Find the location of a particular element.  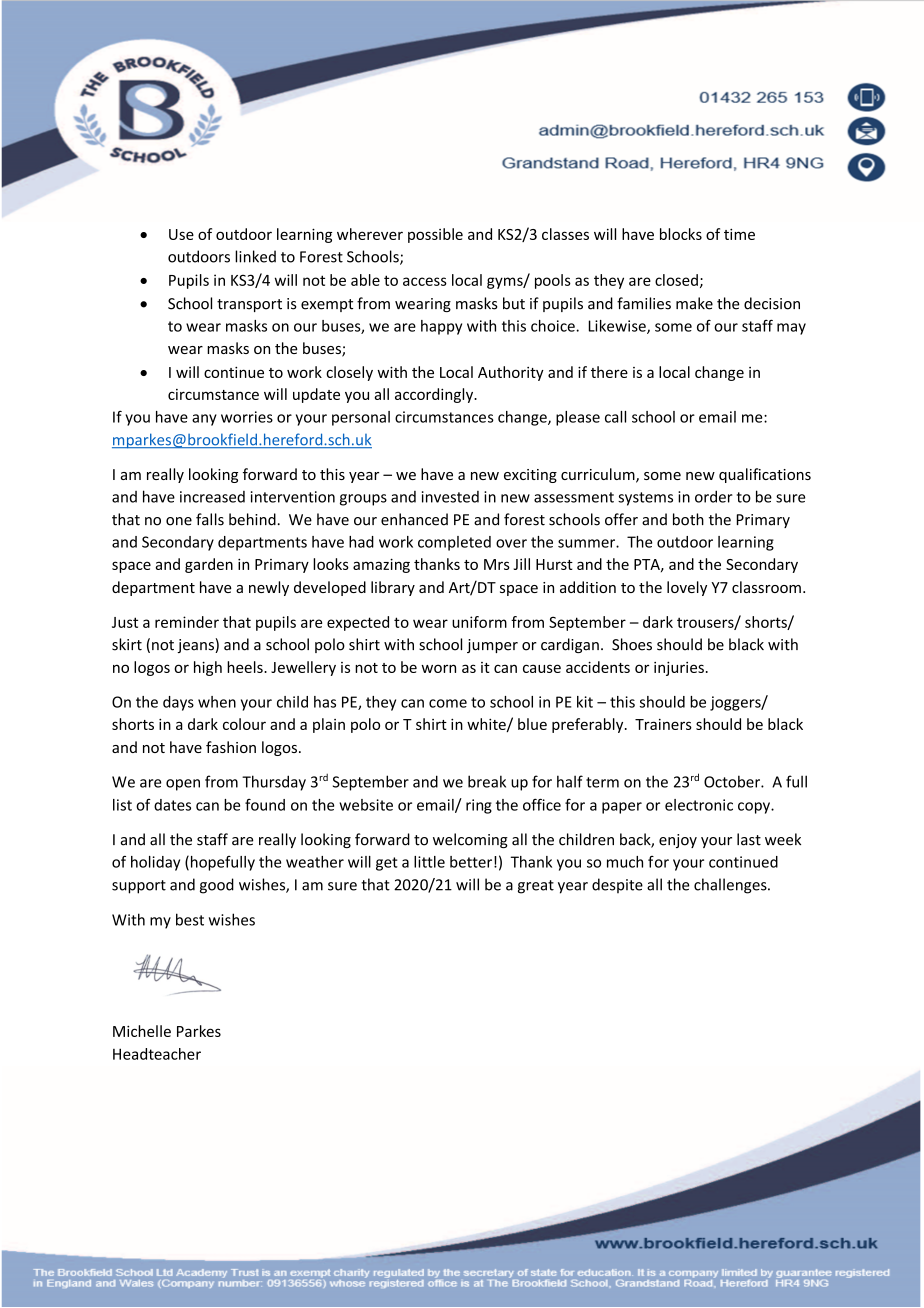

linked is located at coordinates (255, 256).
